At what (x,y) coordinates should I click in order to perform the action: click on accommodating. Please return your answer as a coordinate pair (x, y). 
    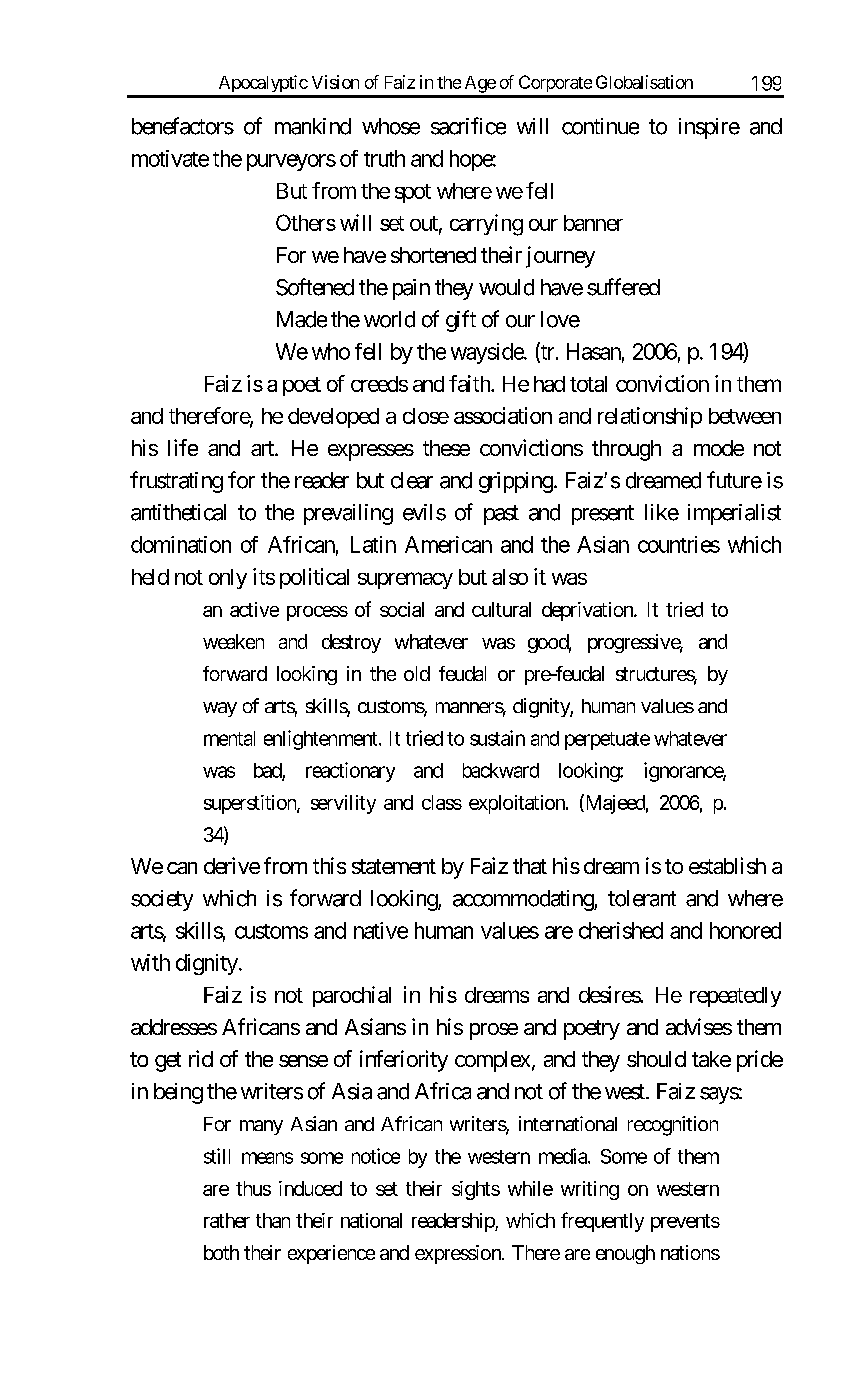
    Looking at the image, I should click on (524, 900).
